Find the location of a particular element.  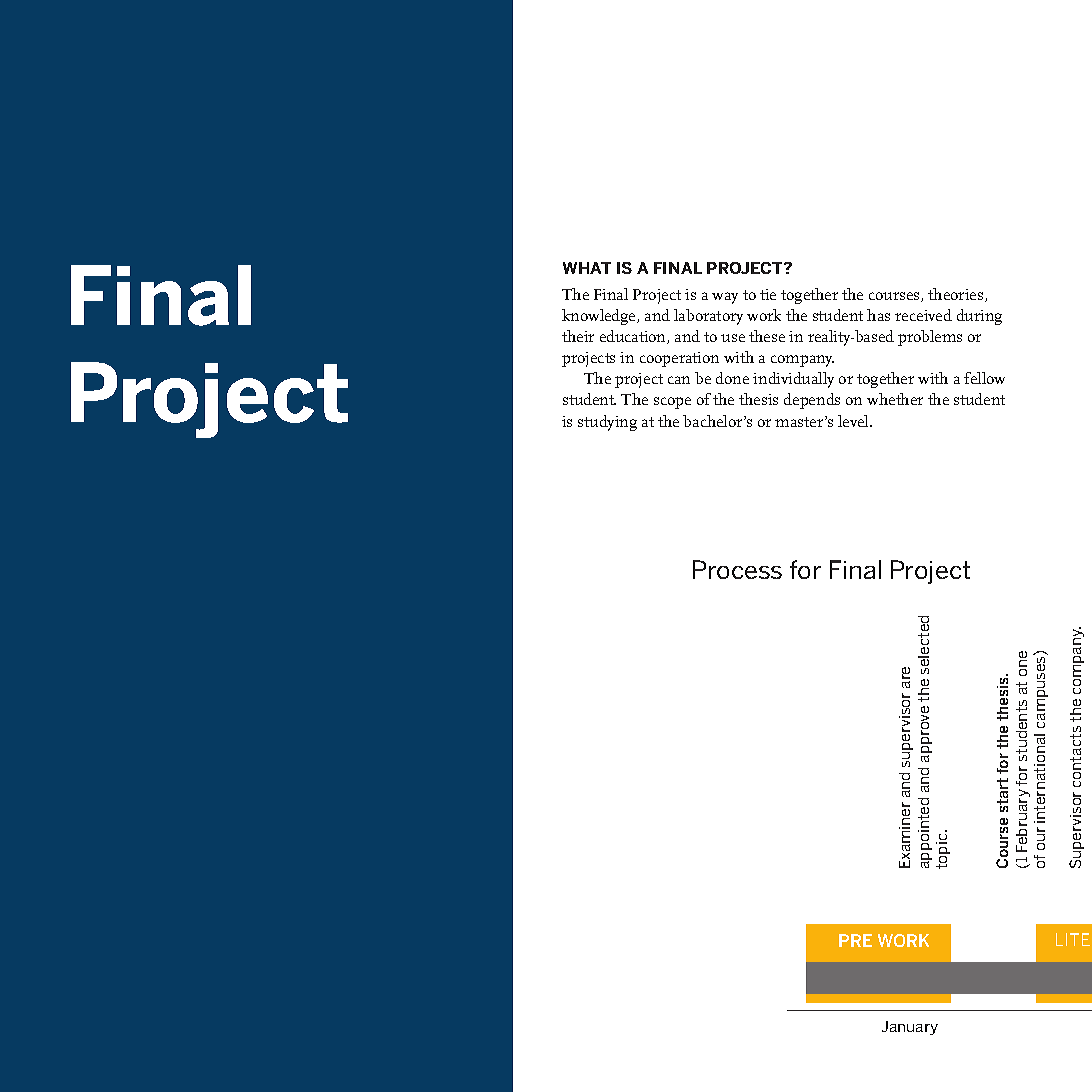

Process is located at coordinates (737, 569).
